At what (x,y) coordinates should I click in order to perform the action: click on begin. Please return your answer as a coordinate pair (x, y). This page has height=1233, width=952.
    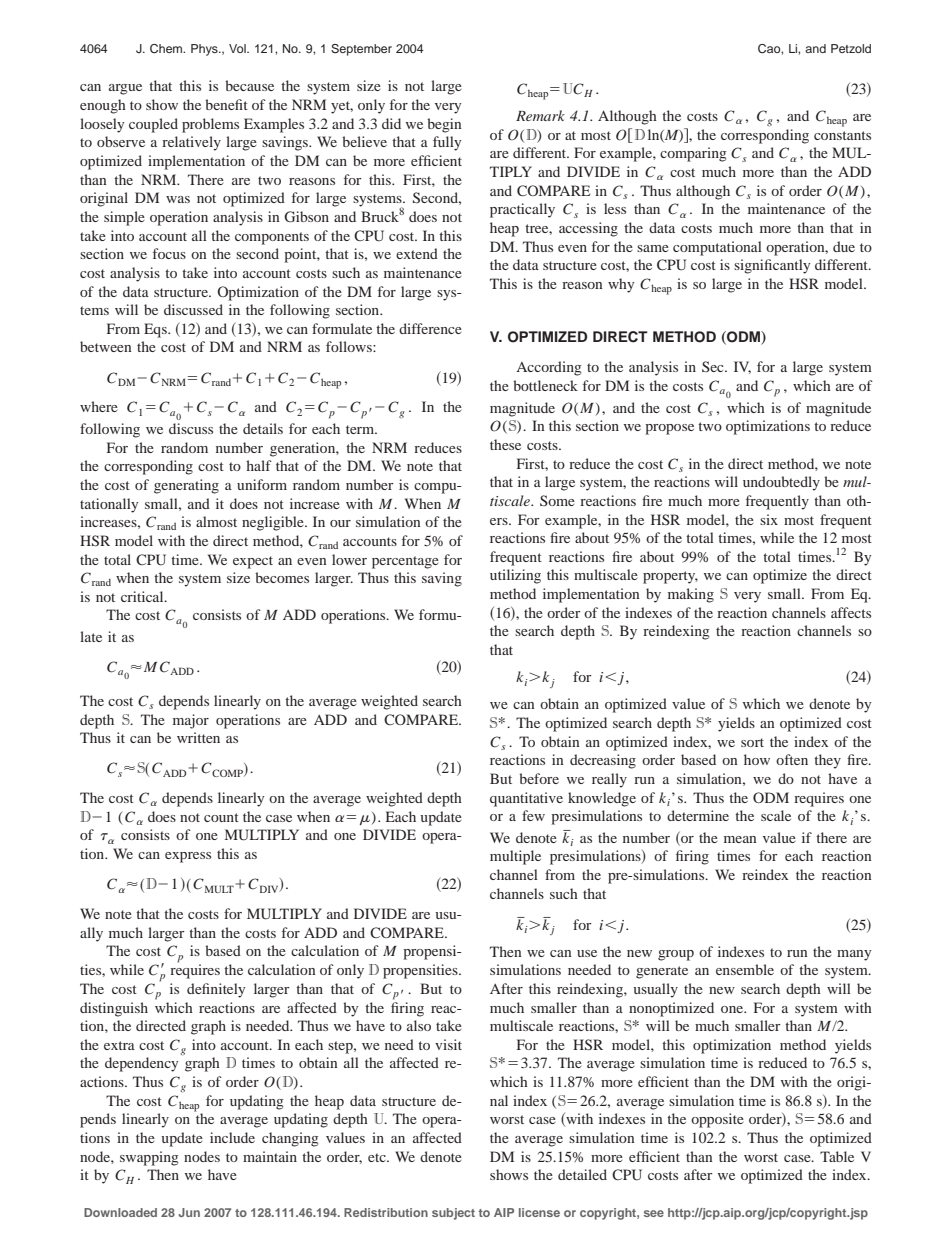
    Looking at the image, I should click on (444, 125).
